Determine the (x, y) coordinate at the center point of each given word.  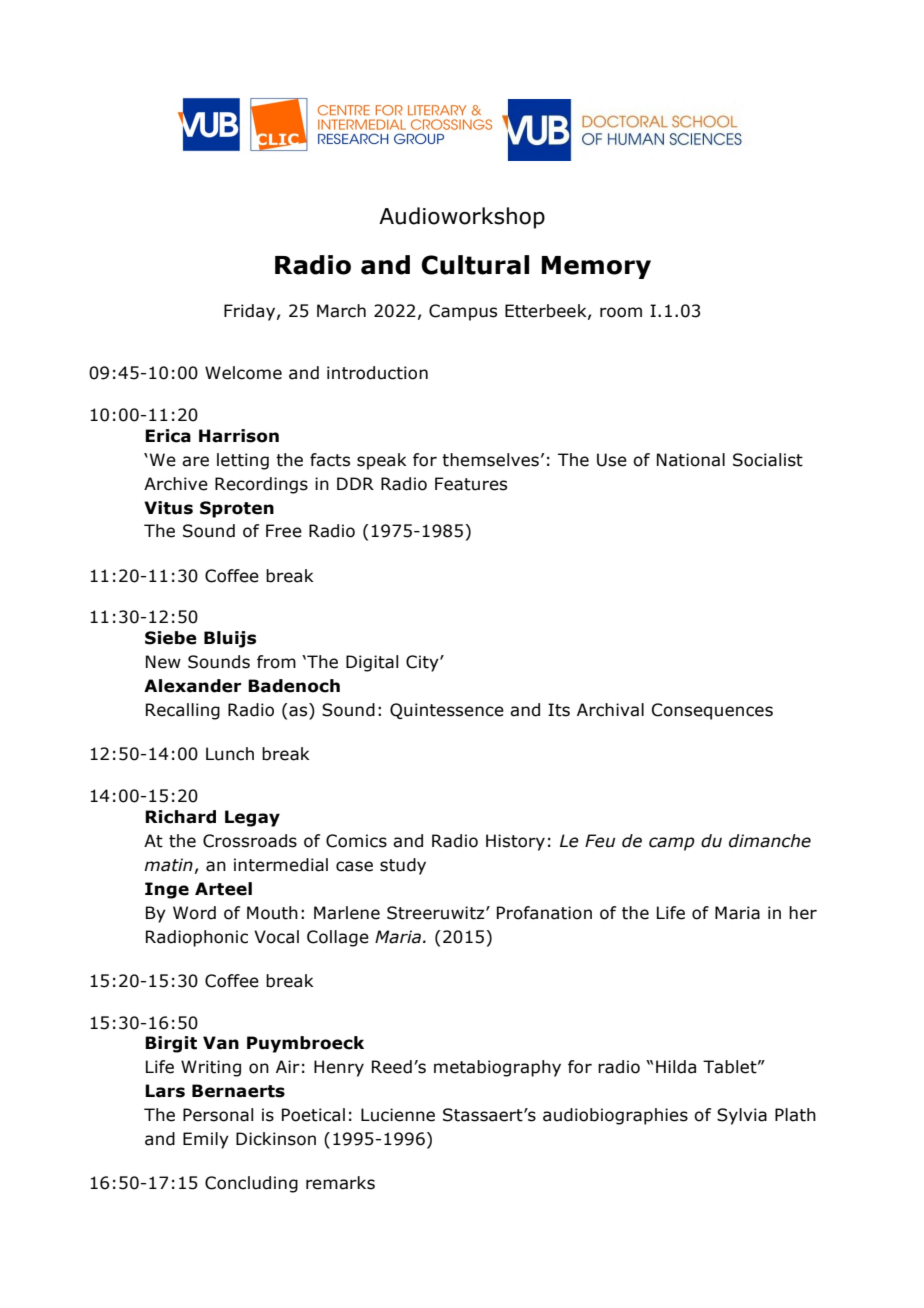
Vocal (276, 937)
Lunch (230, 754)
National (691, 460)
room (621, 312)
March (341, 311)
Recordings (261, 485)
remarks (340, 1183)
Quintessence (447, 711)
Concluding (251, 1184)
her (803, 913)
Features (471, 484)
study (403, 866)
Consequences (712, 711)
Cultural (475, 265)
